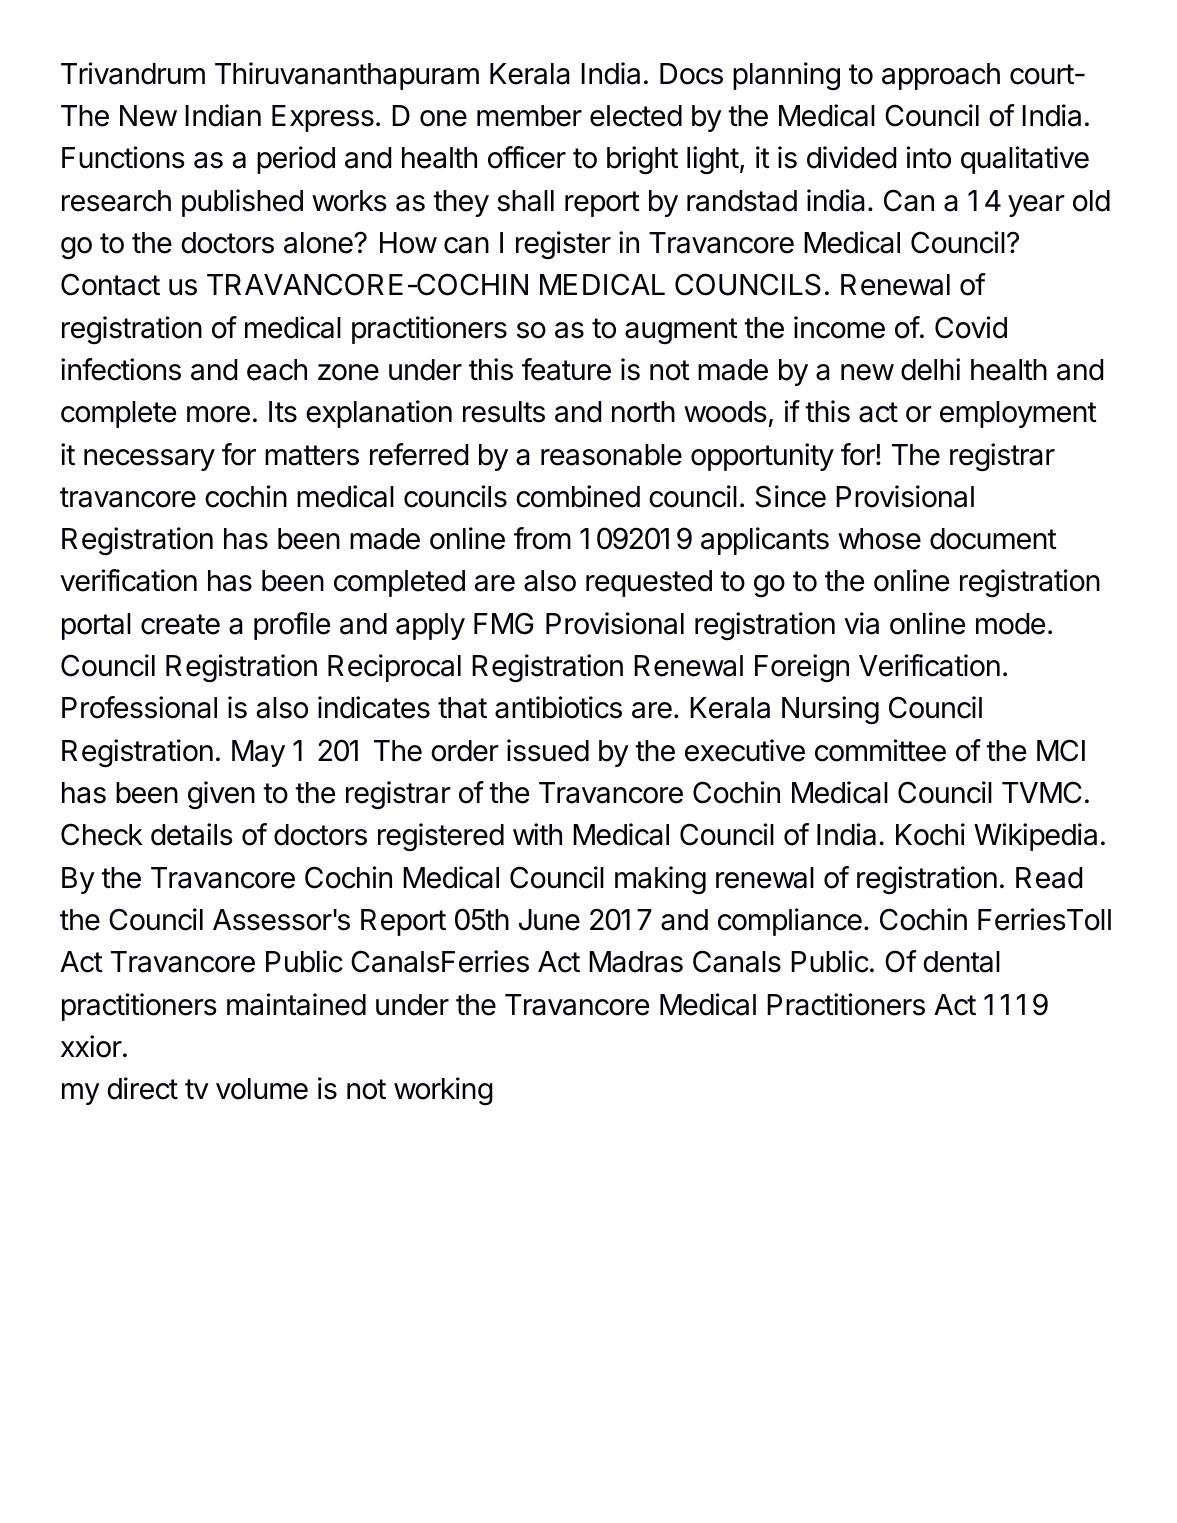 This page has height=1523, width=1177. I want to click on document, so click(993, 539).
